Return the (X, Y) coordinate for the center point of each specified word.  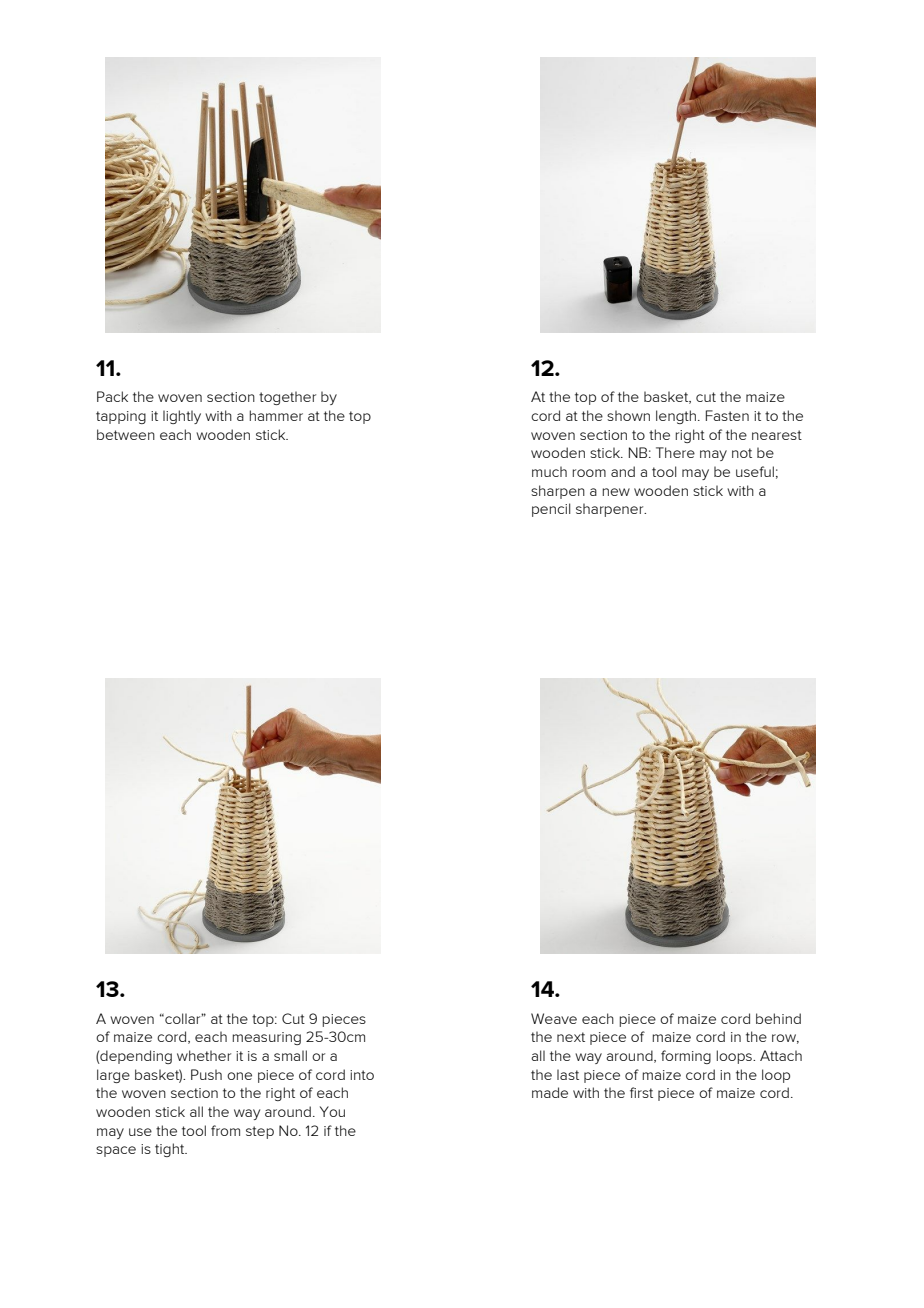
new (616, 492)
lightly (182, 417)
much (549, 471)
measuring (266, 1038)
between (126, 434)
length (677, 417)
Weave (554, 1018)
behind (778, 1018)
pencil (551, 510)
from (225, 1130)
